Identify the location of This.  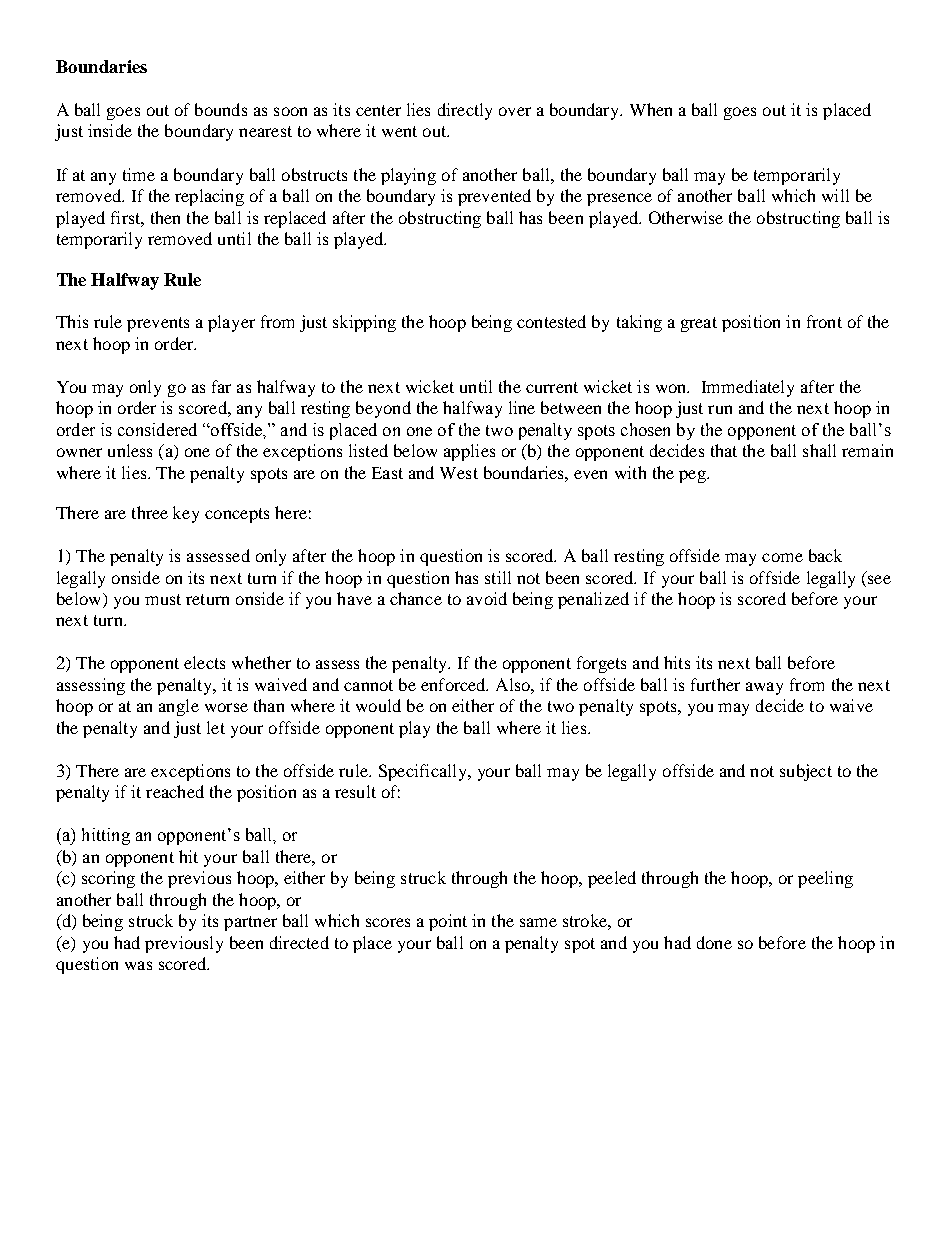
(72, 321).
